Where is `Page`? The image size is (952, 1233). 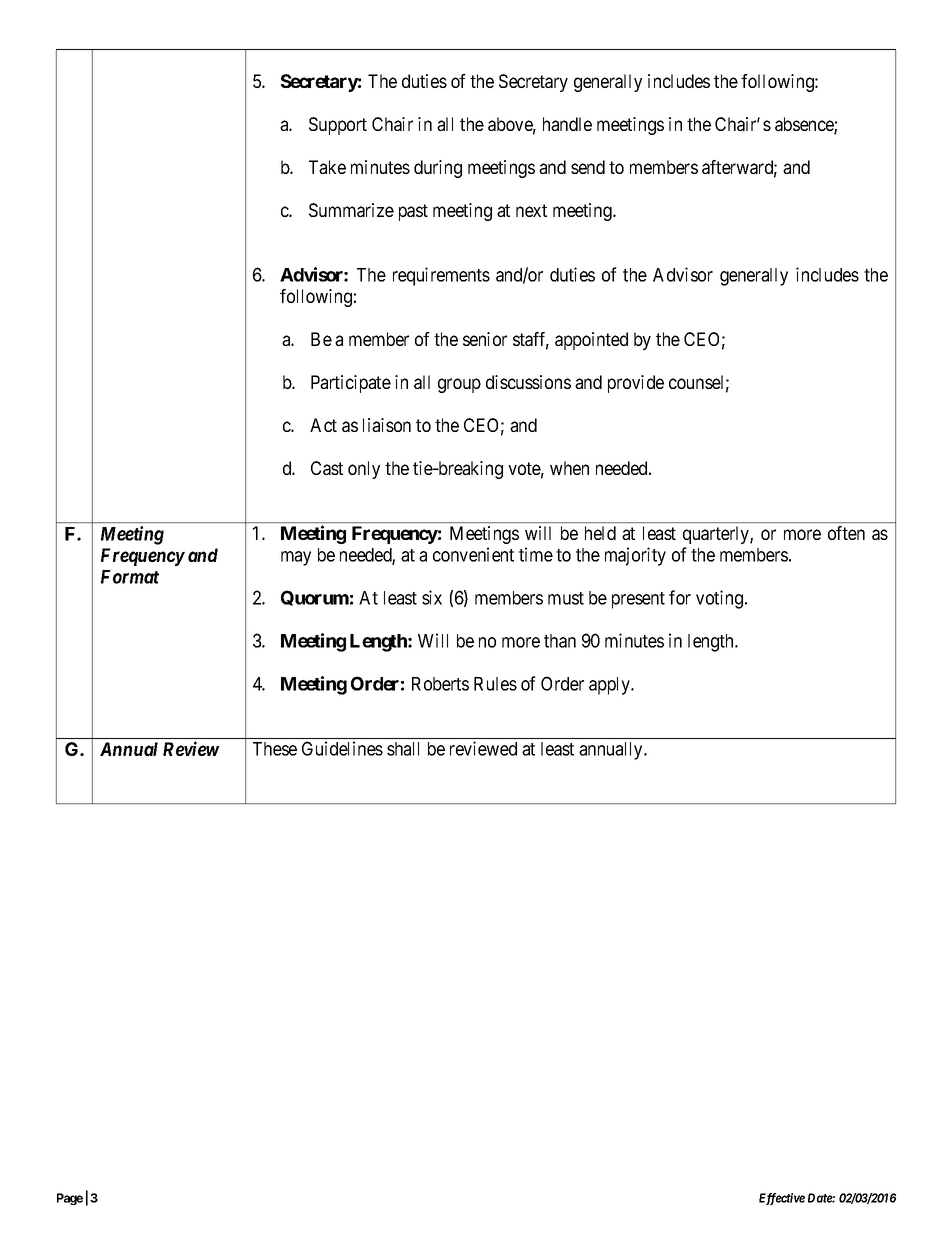 Page is located at coordinates (70, 1199).
